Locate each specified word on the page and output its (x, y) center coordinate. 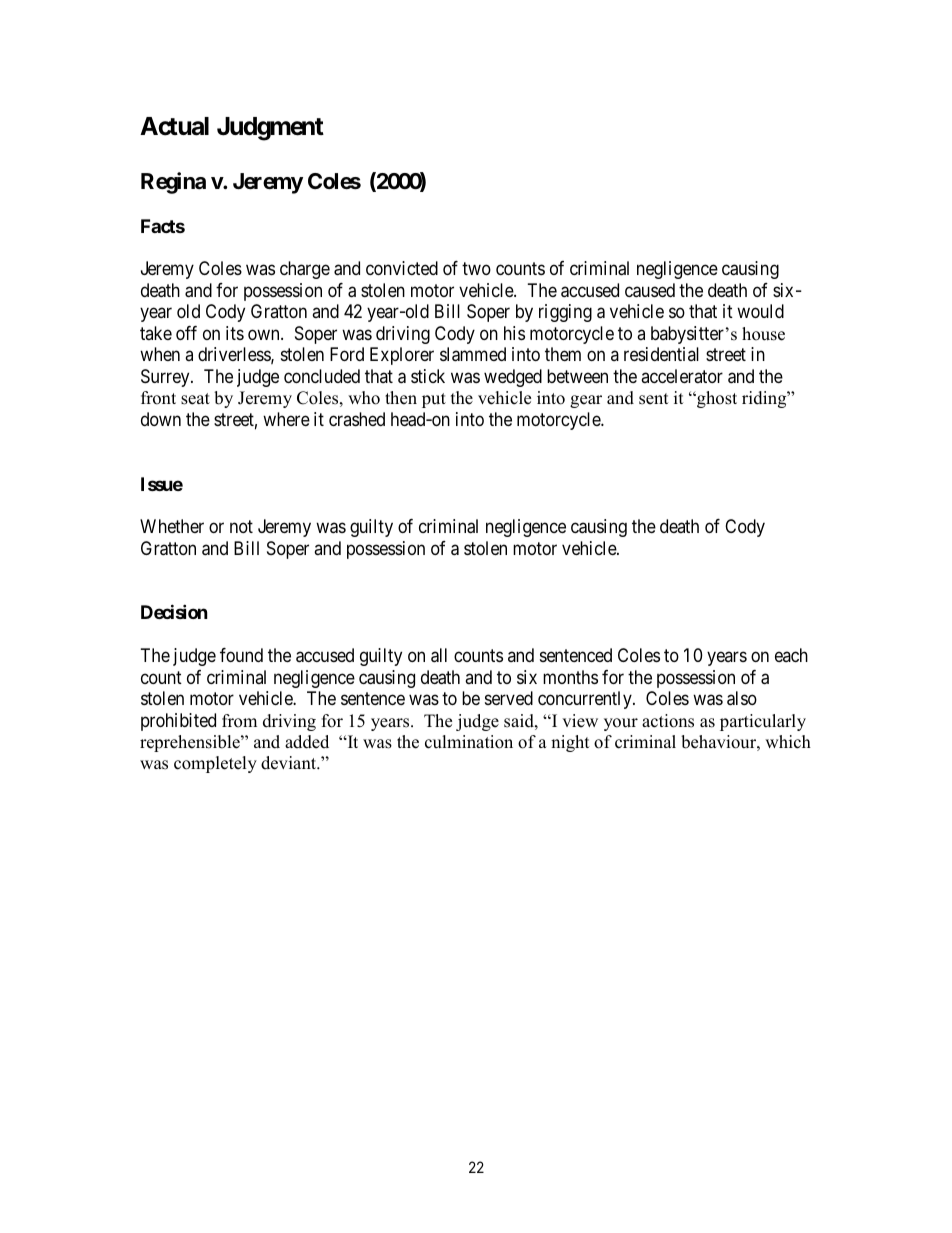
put (434, 400)
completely (215, 764)
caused (650, 290)
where (286, 419)
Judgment (270, 129)
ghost (716, 399)
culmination (469, 742)
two (476, 268)
